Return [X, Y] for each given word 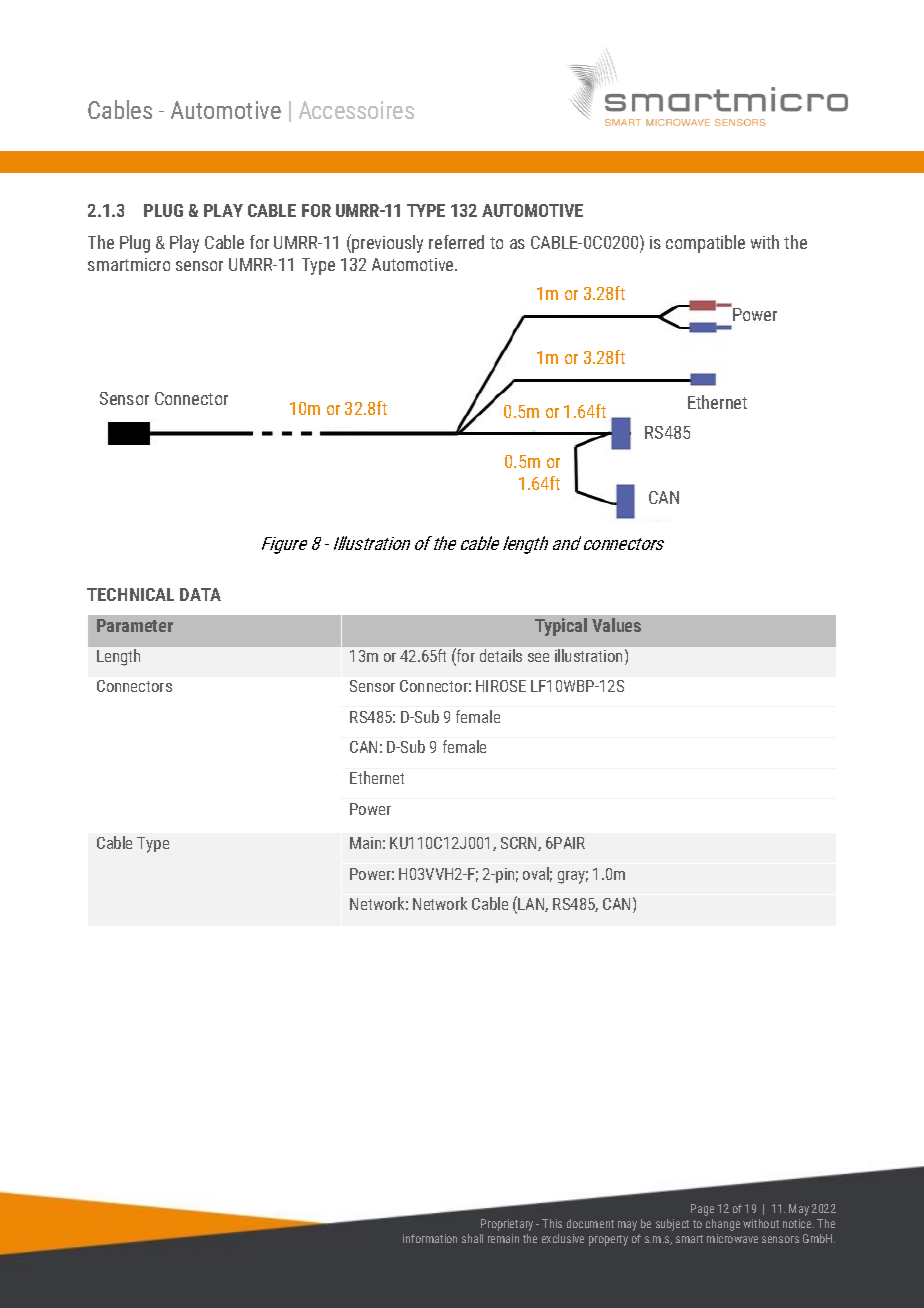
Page [702, 1210]
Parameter [135, 625]
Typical [561, 627]
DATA [200, 594]
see [538, 657]
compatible [705, 244]
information [430, 1238]
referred [456, 242]
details [501, 655]
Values [616, 625]
